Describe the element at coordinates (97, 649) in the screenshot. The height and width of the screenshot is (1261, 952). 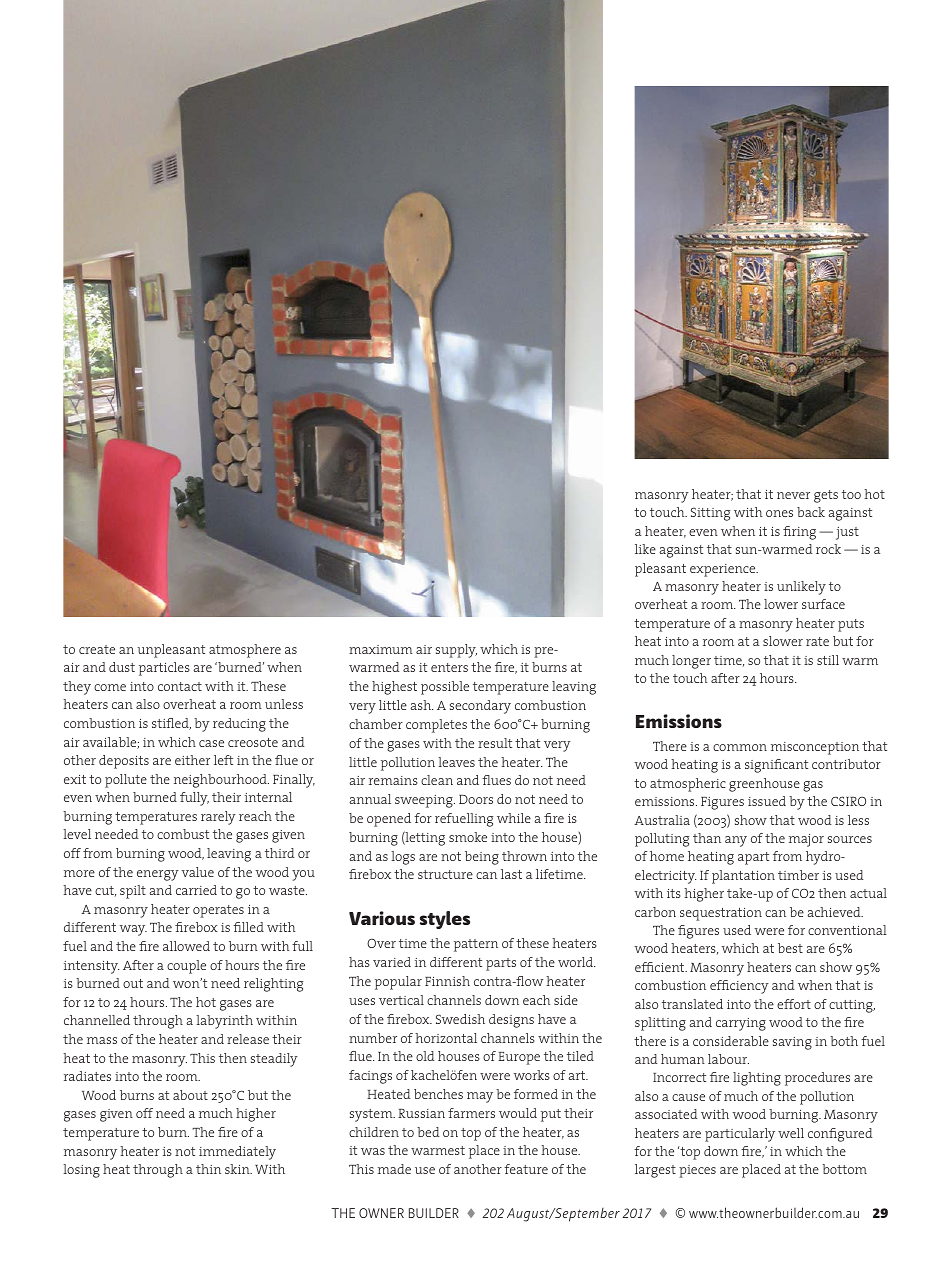
I see `create` at that location.
